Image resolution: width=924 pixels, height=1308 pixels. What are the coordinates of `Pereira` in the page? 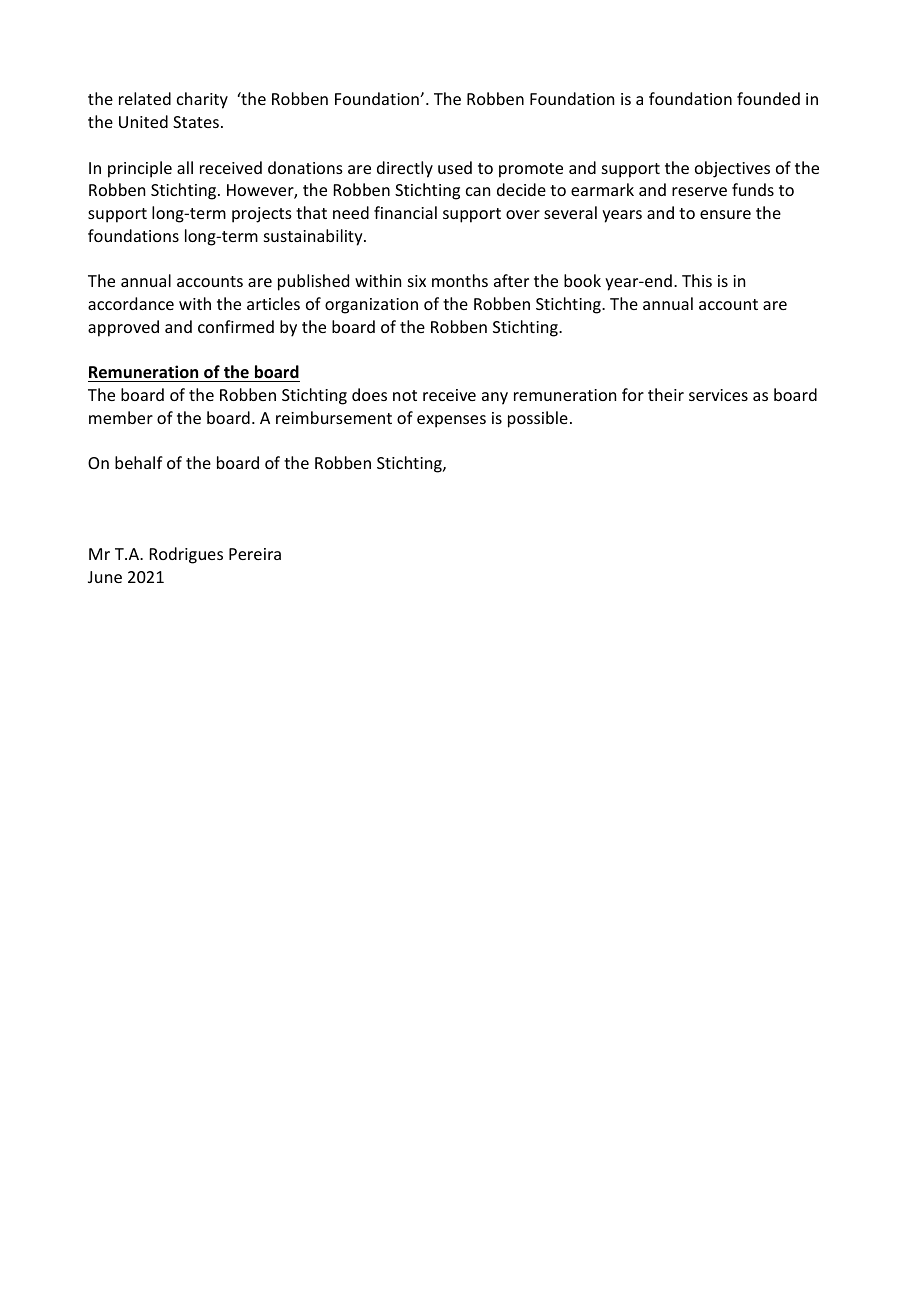 It's located at (255, 554).
